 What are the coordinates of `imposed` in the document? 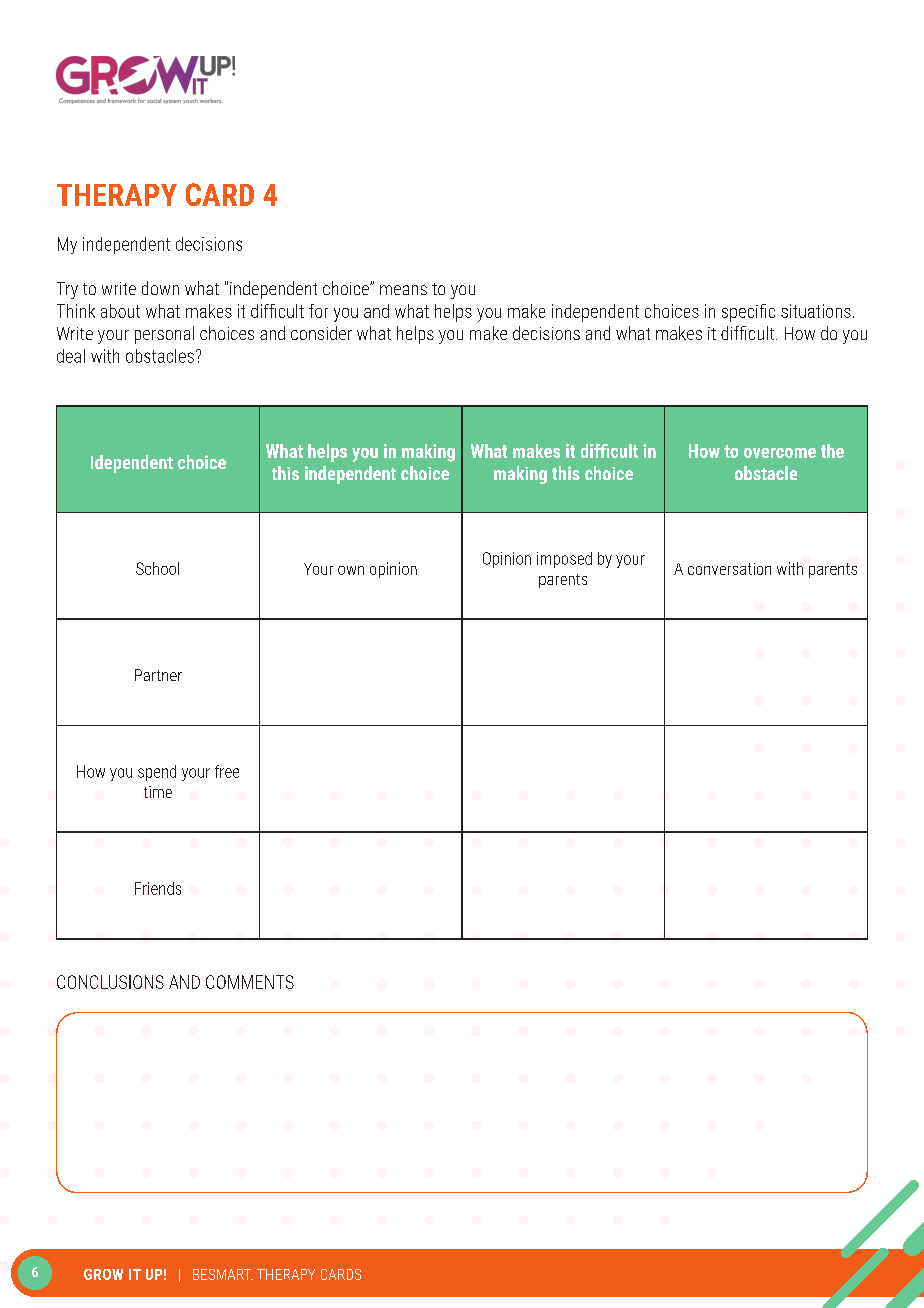 It's located at (564, 560).
